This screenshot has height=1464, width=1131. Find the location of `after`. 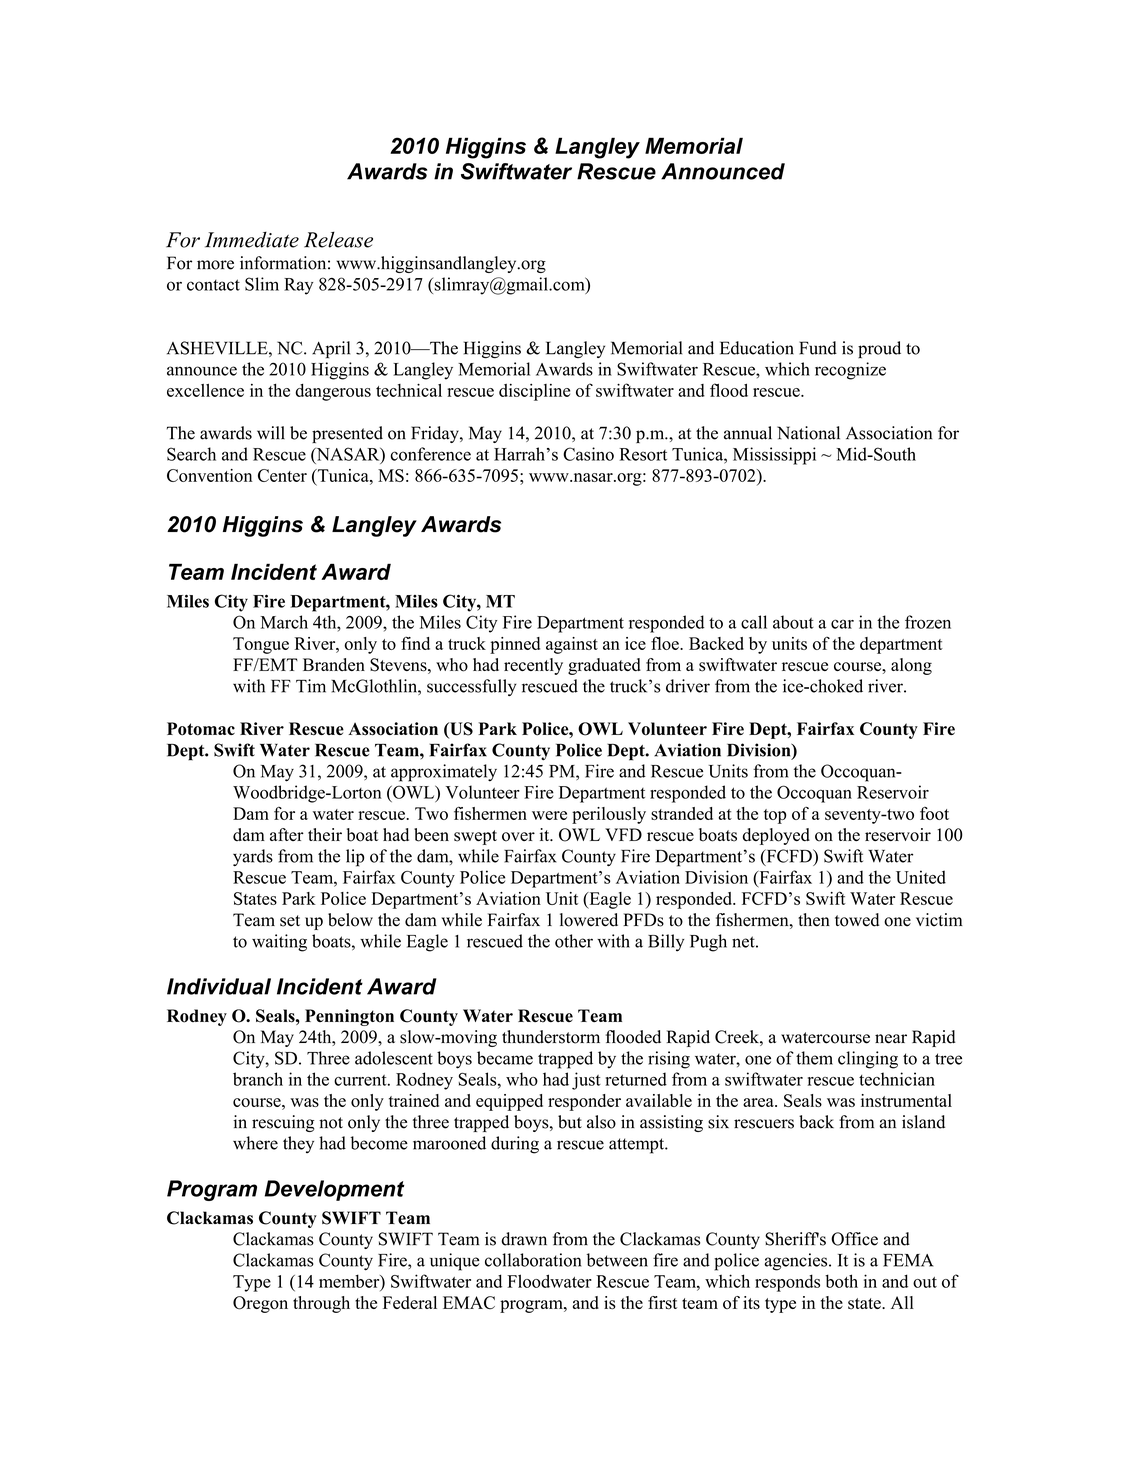

after is located at coordinates (287, 834).
